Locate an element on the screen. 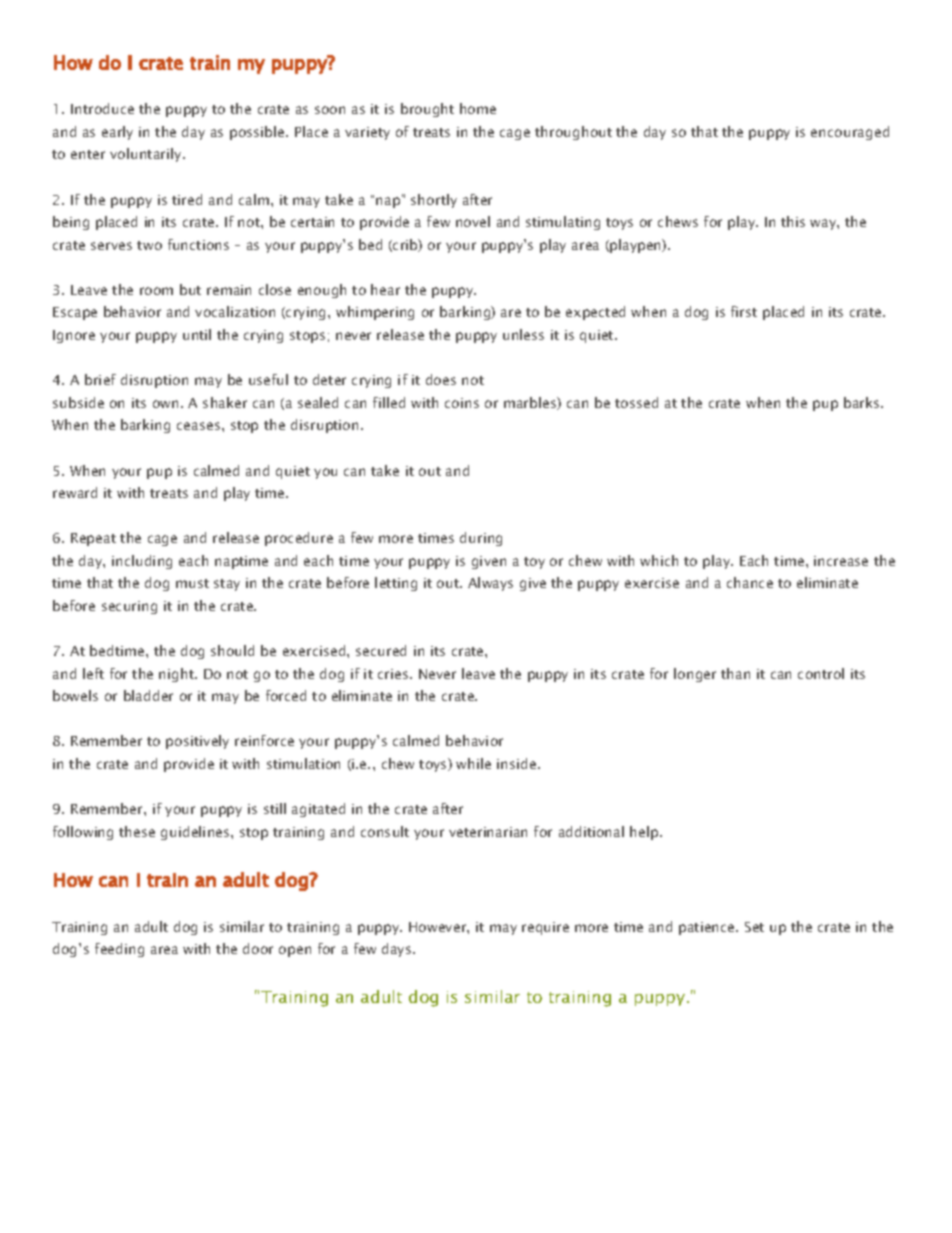 This screenshot has width=952, height=1233. require is located at coordinates (545, 928).
